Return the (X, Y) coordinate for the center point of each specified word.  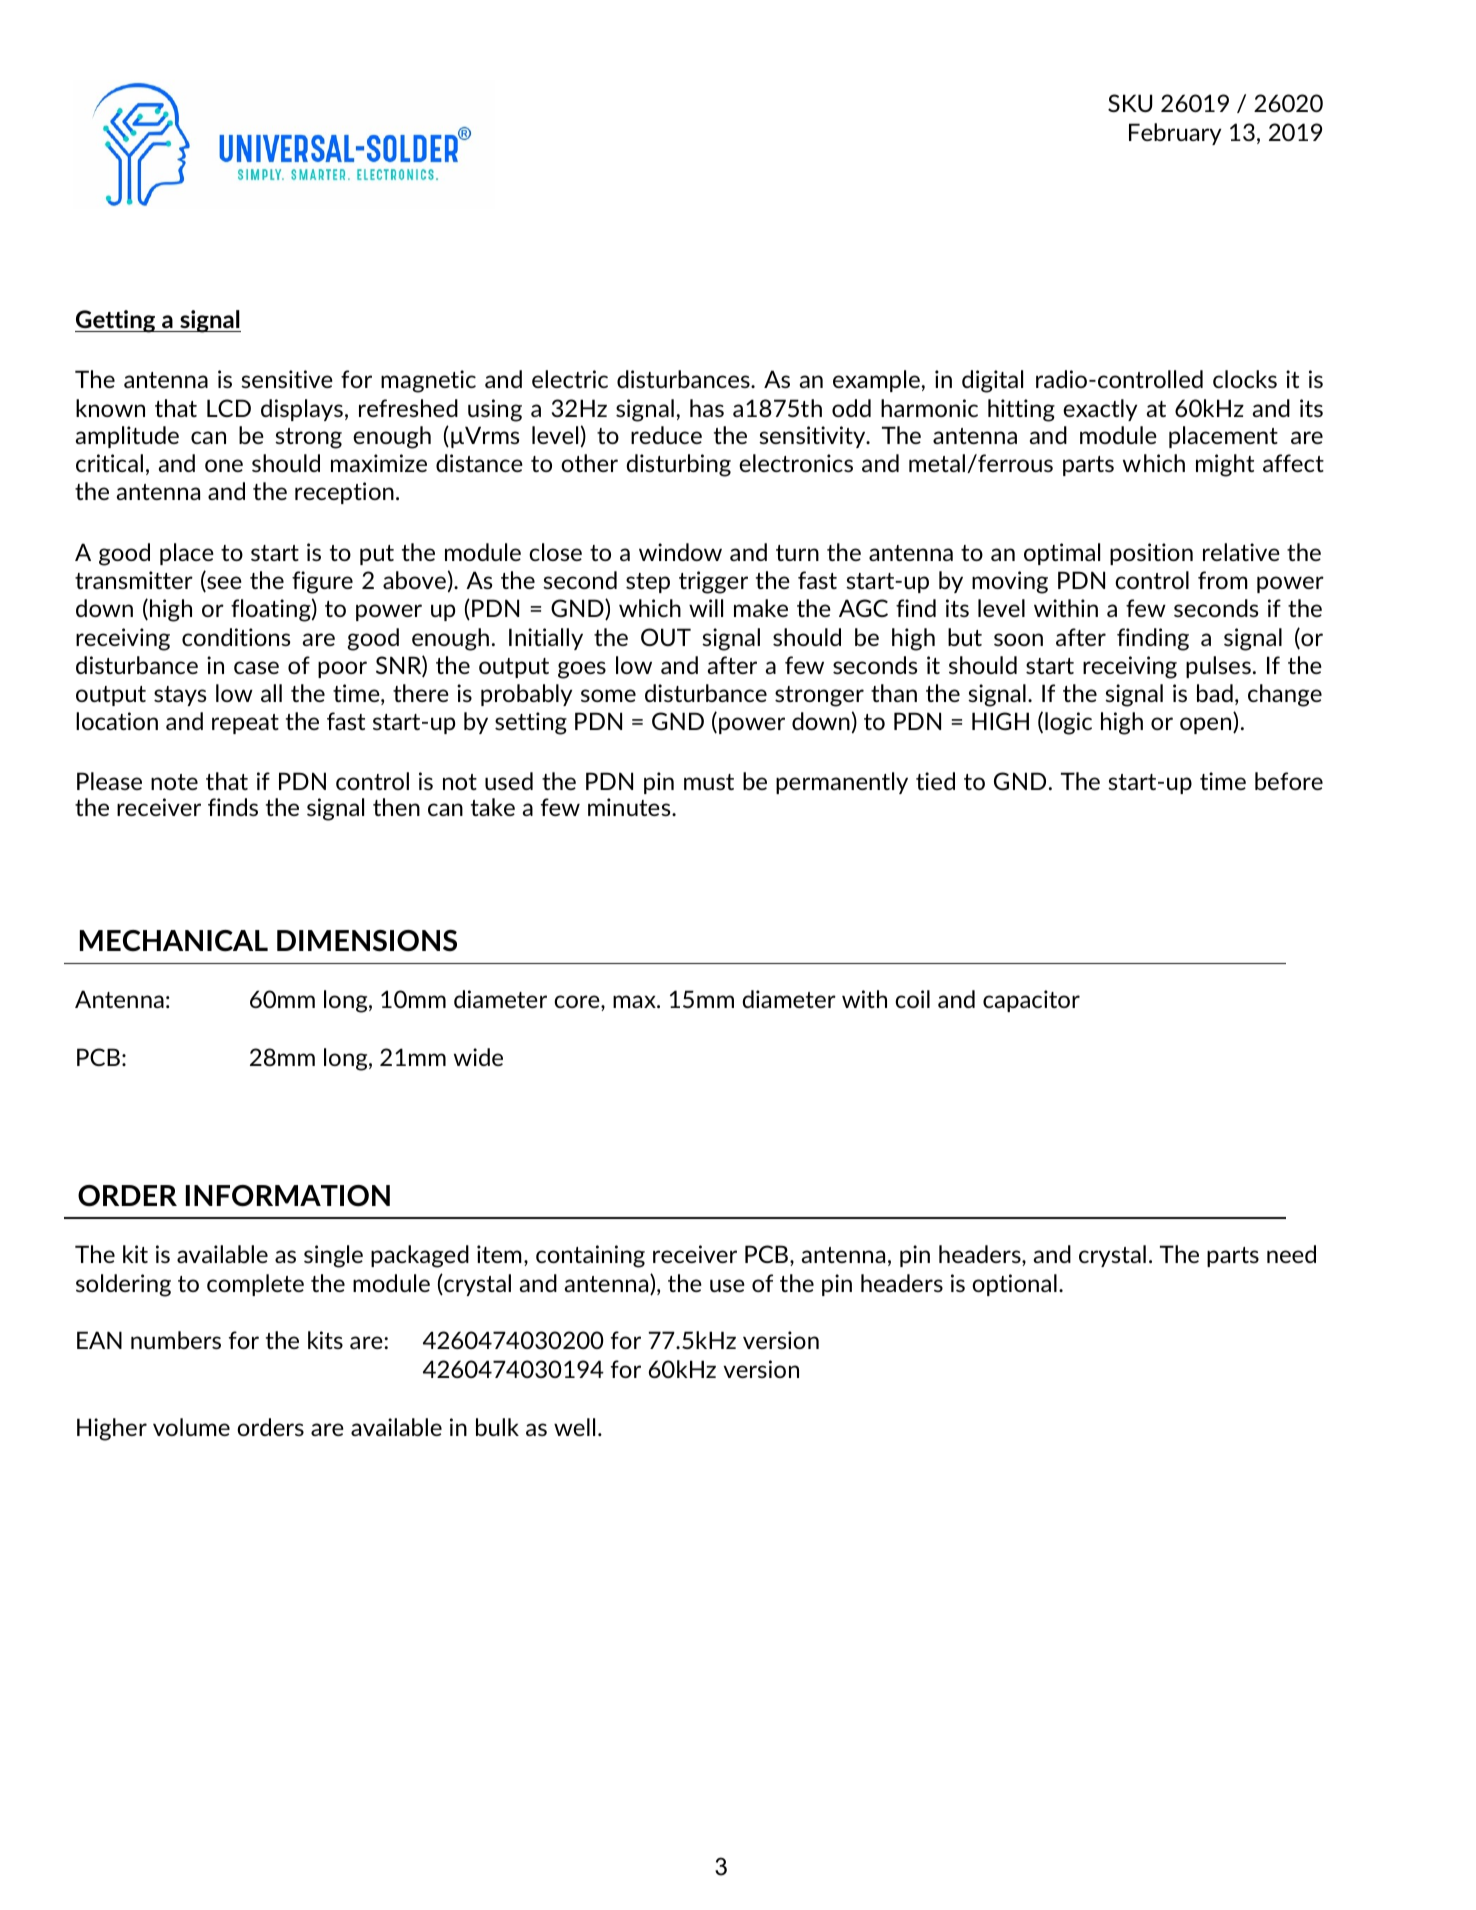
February (1175, 134)
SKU (1130, 103)
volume (191, 1427)
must (709, 782)
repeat (245, 724)
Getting (116, 321)
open (1207, 725)
